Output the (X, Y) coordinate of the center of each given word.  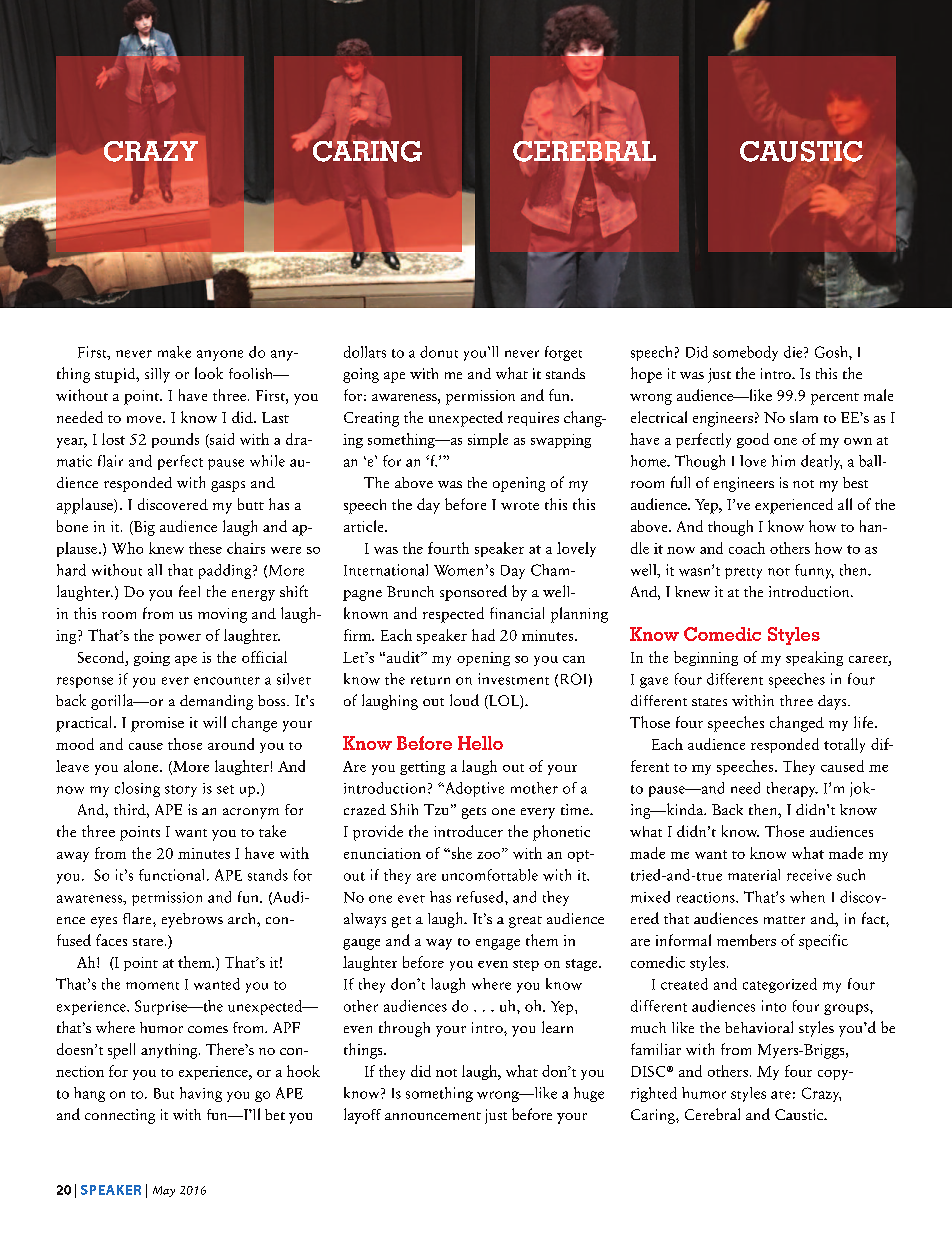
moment (152, 986)
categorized (780, 985)
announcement (433, 1116)
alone (142, 766)
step (526, 965)
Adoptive (473, 789)
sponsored (473, 593)
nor (779, 572)
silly (157, 375)
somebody (745, 353)
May (164, 1191)
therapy (792, 789)
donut (439, 352)
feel (189, 591)
